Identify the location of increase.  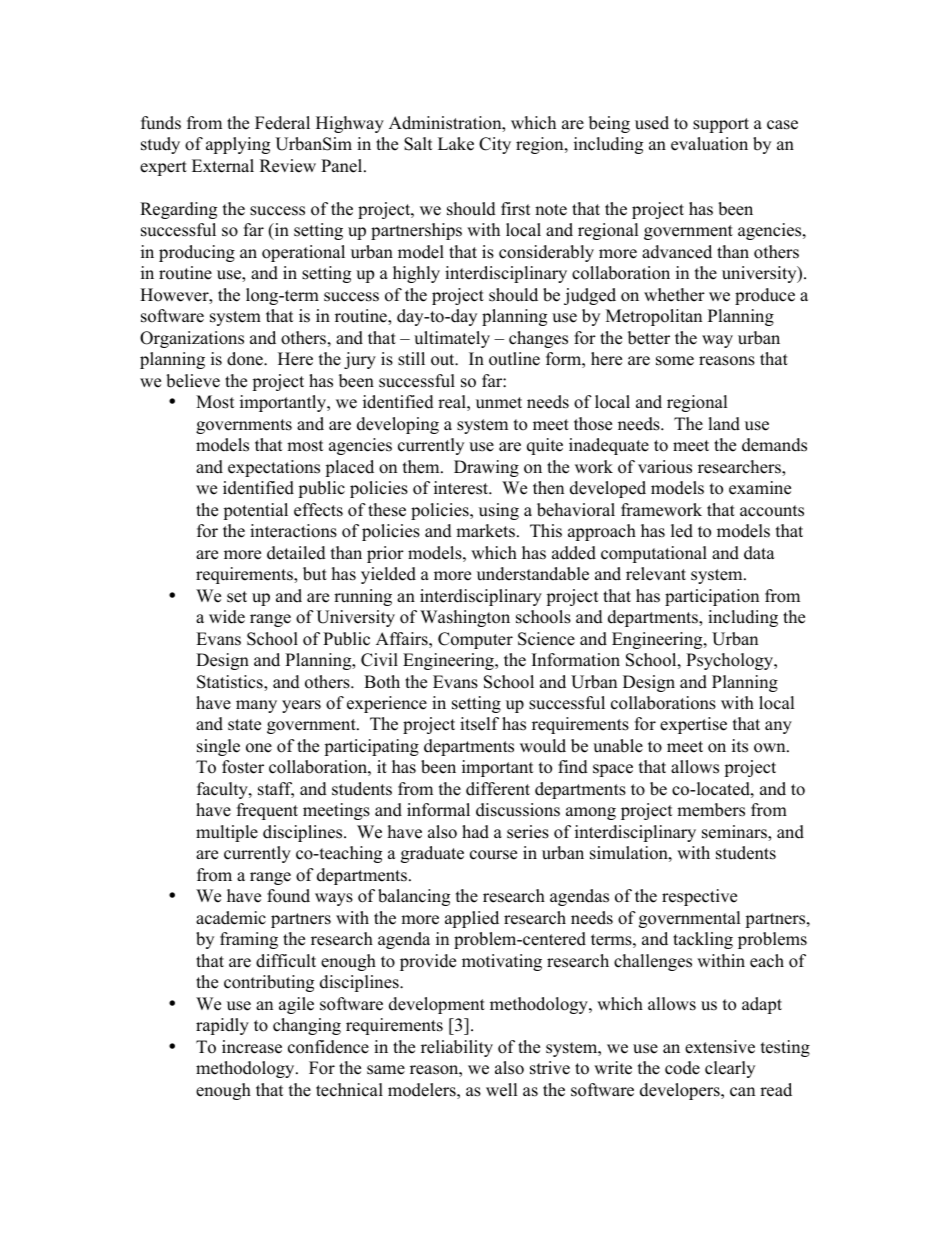
(252, 1047).
